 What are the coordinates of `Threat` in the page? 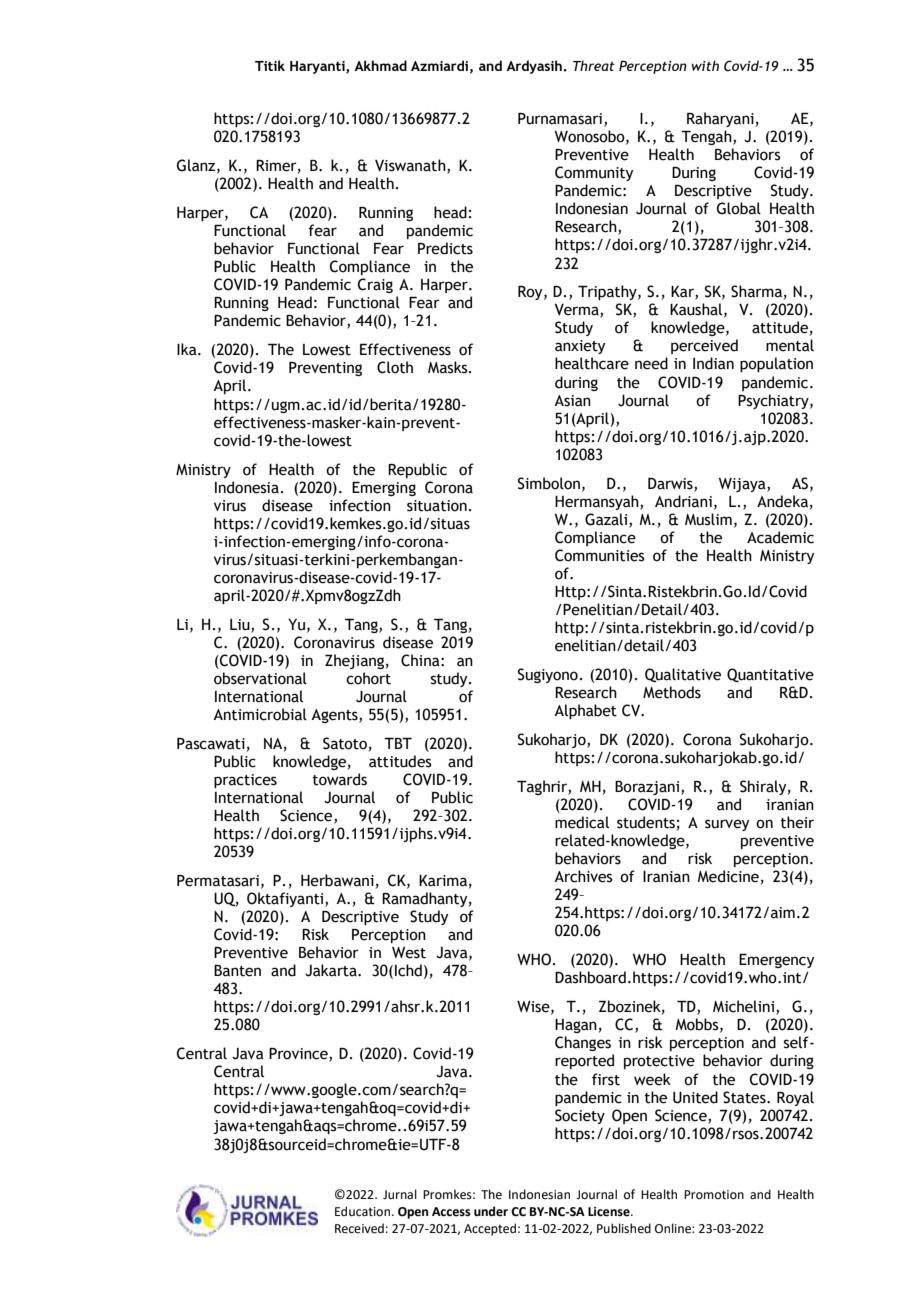 It's located at (594, 65).
